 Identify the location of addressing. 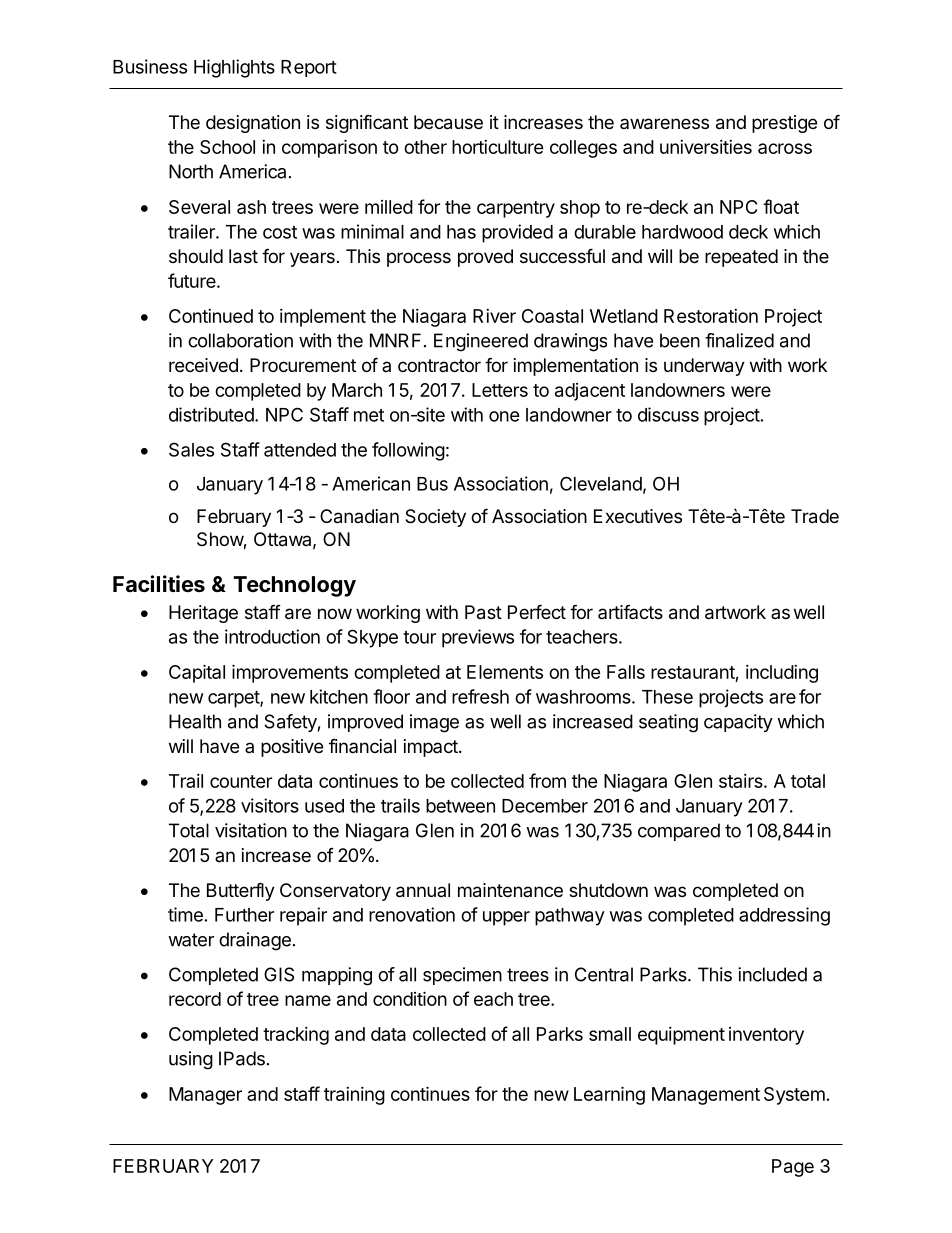
(784, 916).
